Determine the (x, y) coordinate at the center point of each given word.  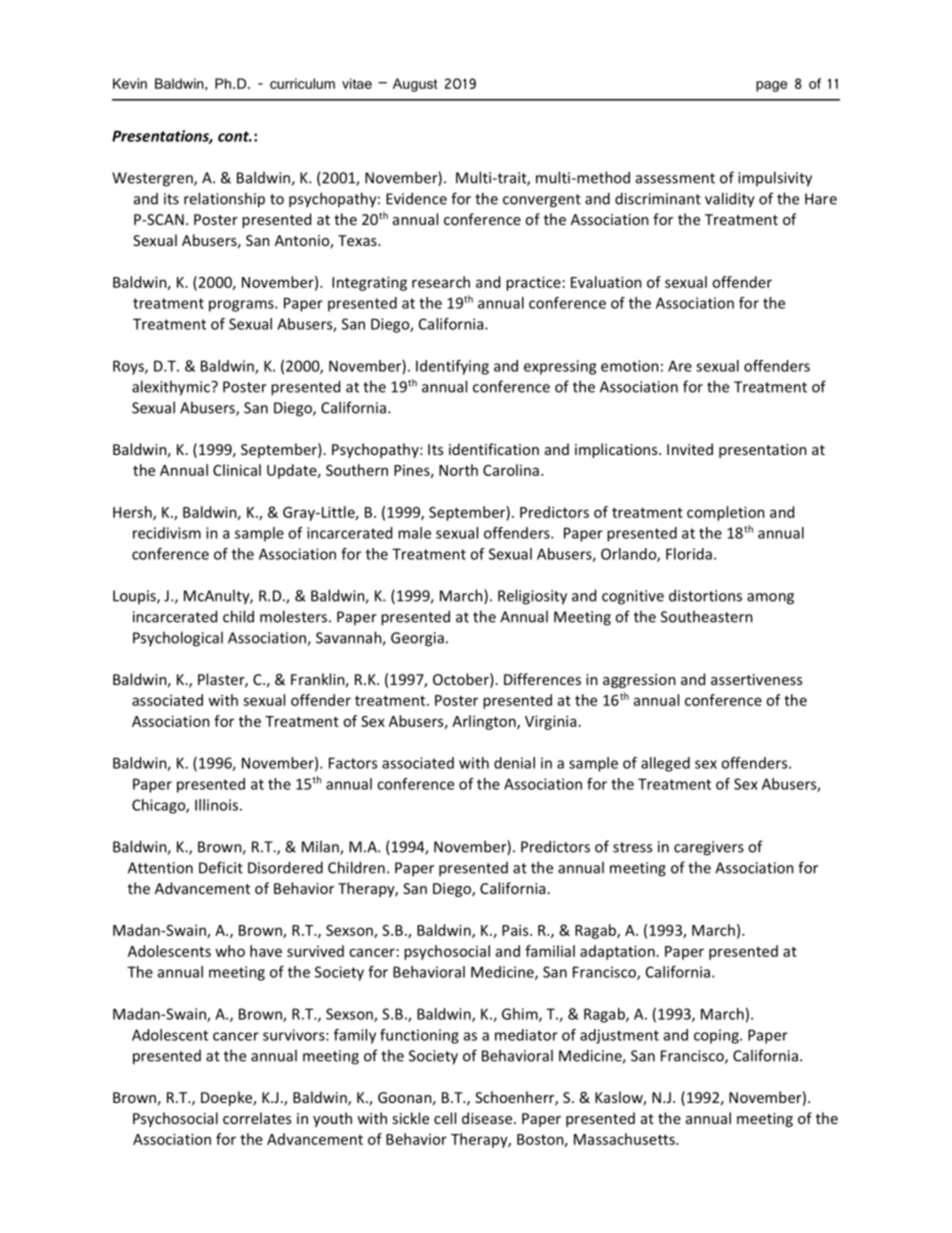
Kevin (130, 83)
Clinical (237, 470)
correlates (257, 1118)
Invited (690, 449)
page (771, 86)
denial (514, 763)
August (415, 85)
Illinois (216, 805)
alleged (665, 764)
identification (494, 449)
